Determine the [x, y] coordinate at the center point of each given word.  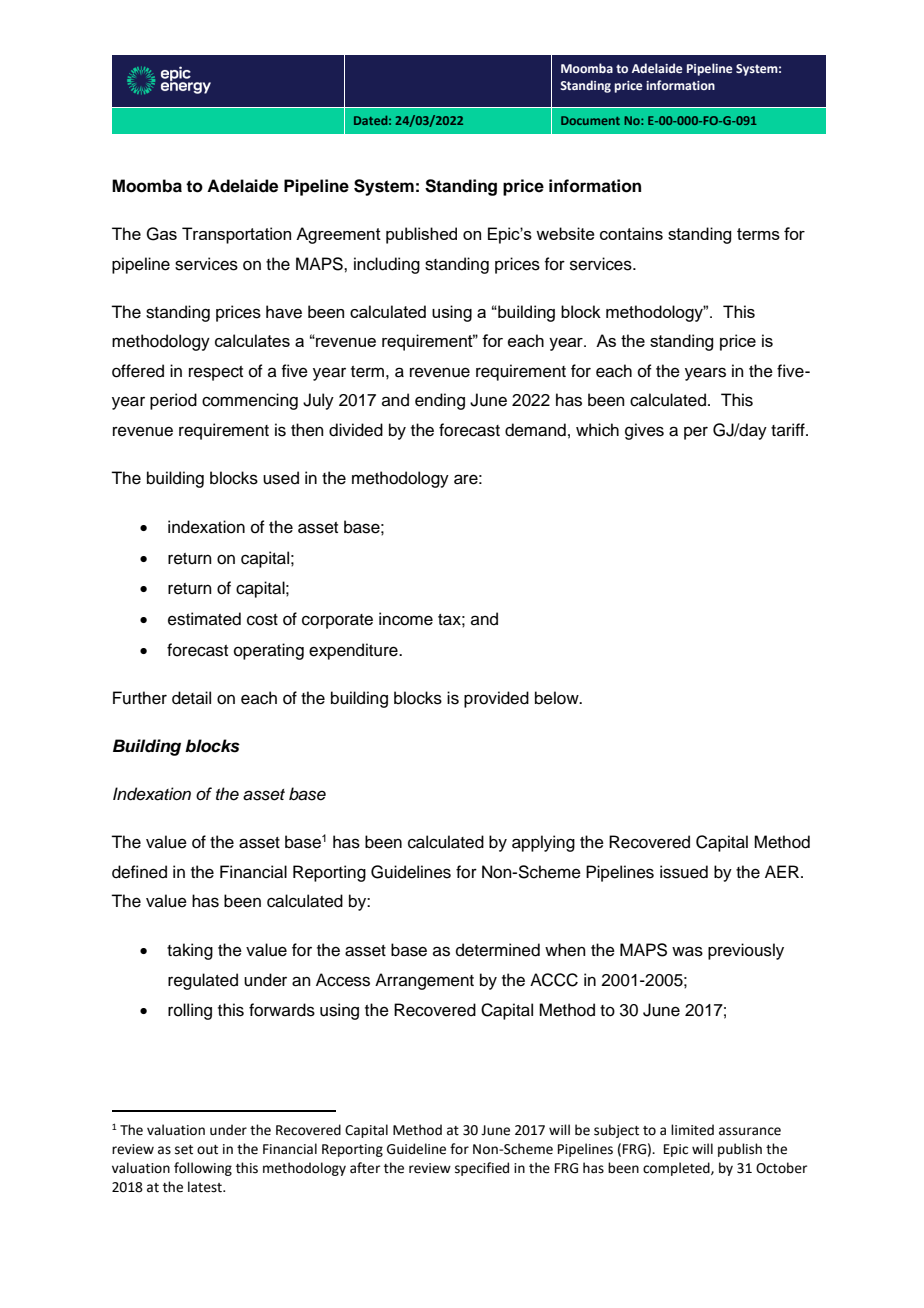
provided [496, 699]
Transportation [236, 235]
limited [692, 1130]
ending [440, 401]
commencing [250, 401]
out [207, 1150]
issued [684, 872]
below [558, 698]
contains [631, 233]
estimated [204, 619]
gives [644, 431]
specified [482, 1169]
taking [190, 951]
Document [590, 120]
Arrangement [424, 981]
